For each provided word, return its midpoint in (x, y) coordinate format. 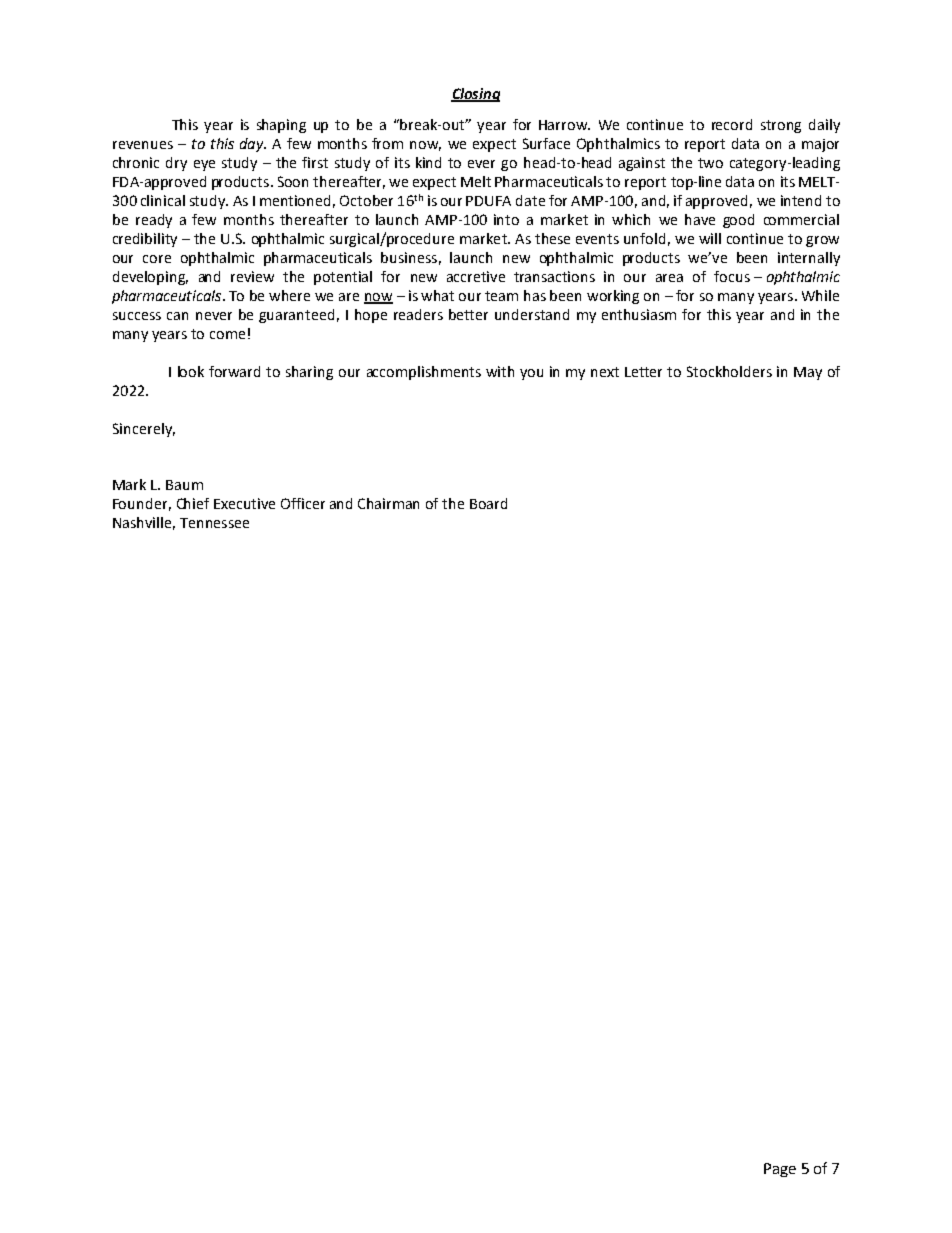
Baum (184, 485)
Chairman (388, 503)
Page (780, 1170)
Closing (475, 95)
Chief (193, 503)
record (732, 124)
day (253, 145)
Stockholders (729, 371)
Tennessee (214, 523)
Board (488, 503)
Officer (303, 503)
